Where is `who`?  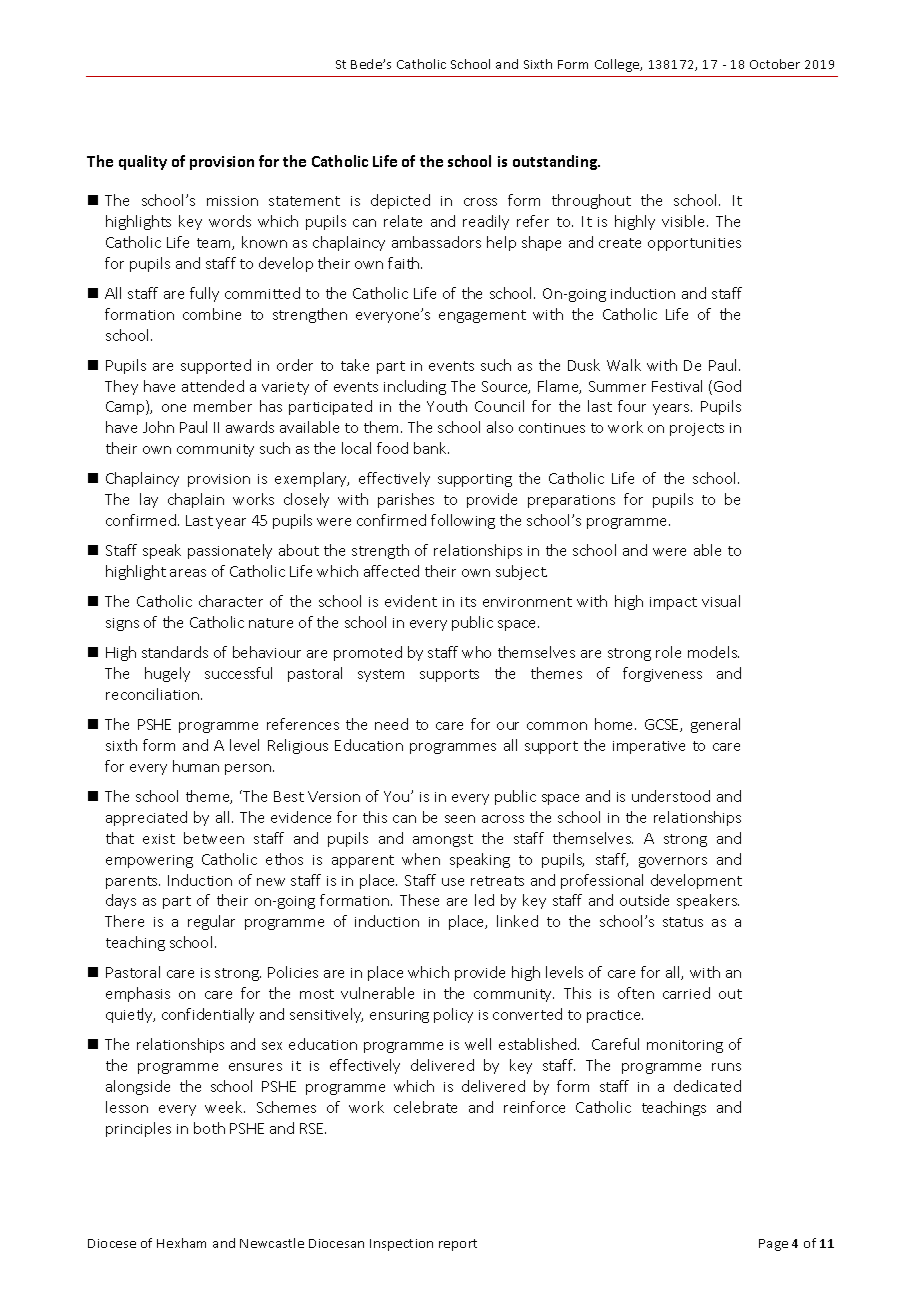 who is located at coordinates (476, 652).
